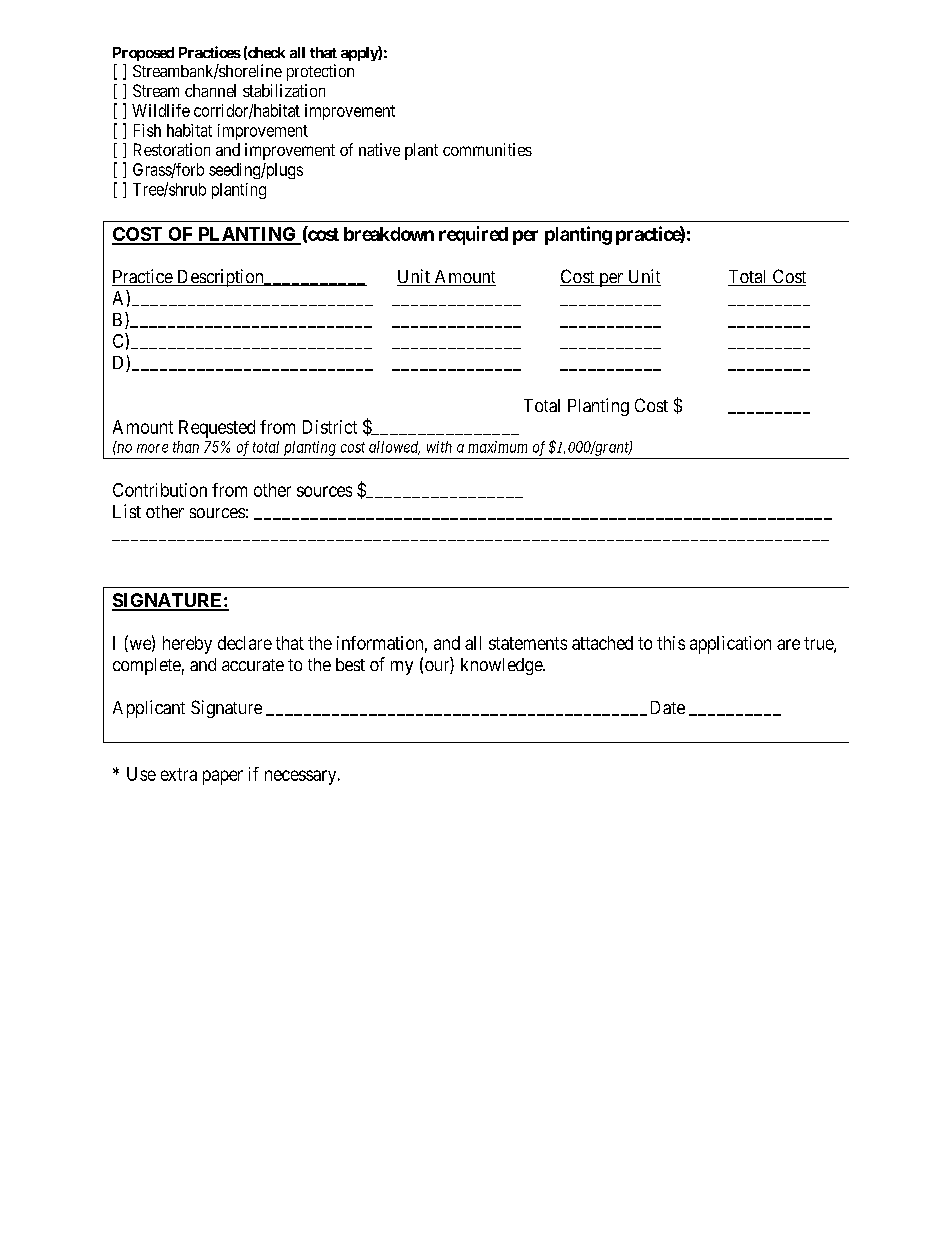  Describe the element at coordinates (439, 447) in the image. I see `with` at that location.
